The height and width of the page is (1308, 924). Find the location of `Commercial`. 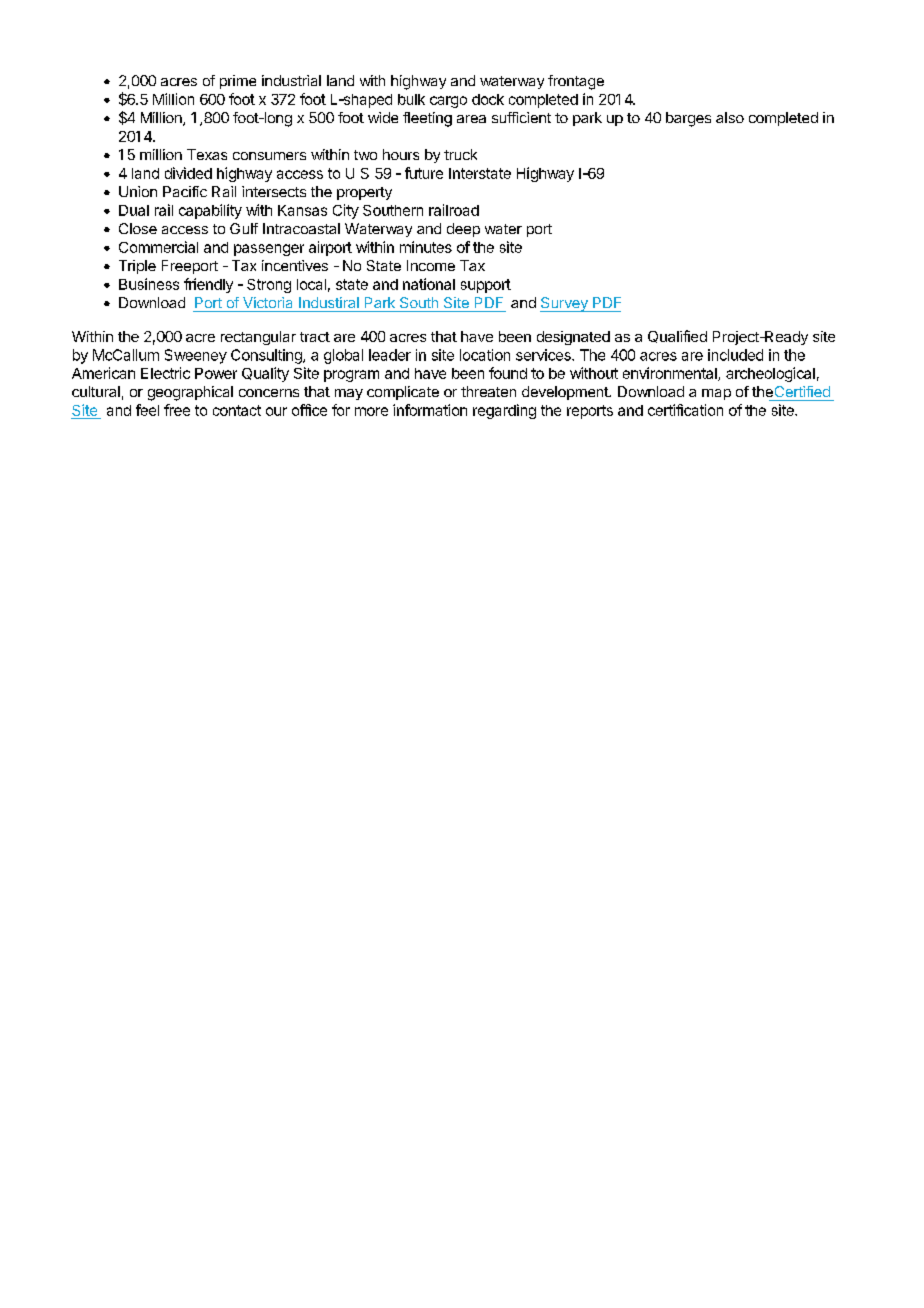

Commercial is located at coordinates (158, 247).
